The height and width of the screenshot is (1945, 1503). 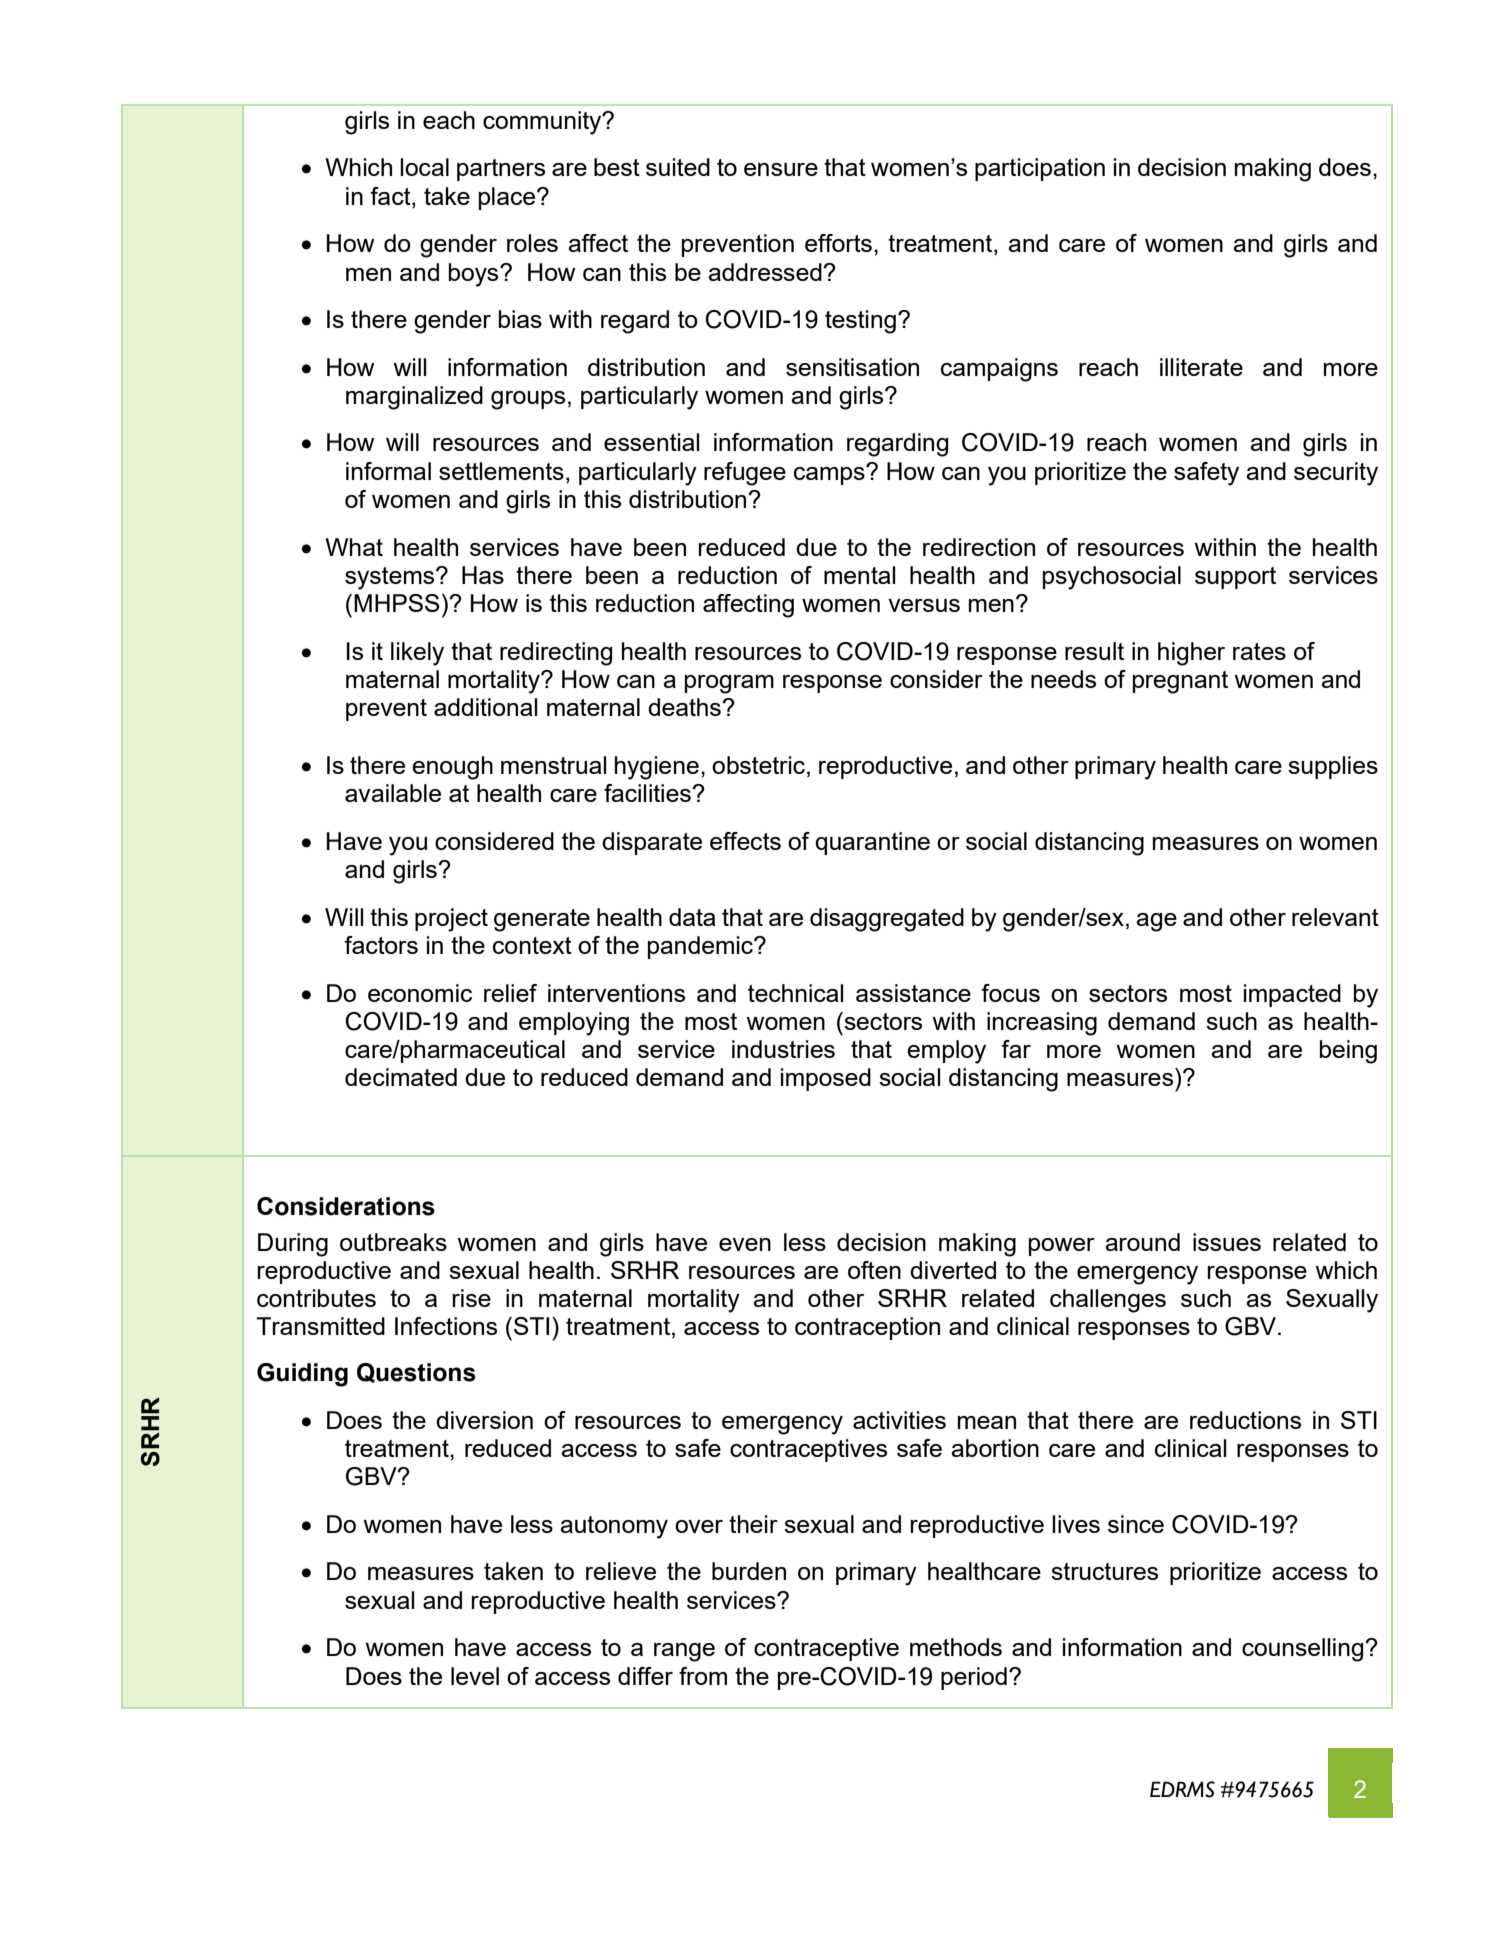 What do you see at coordinates (1156, 922) in the screenshot?
I see `age` at bounding box center [1156, 922].
